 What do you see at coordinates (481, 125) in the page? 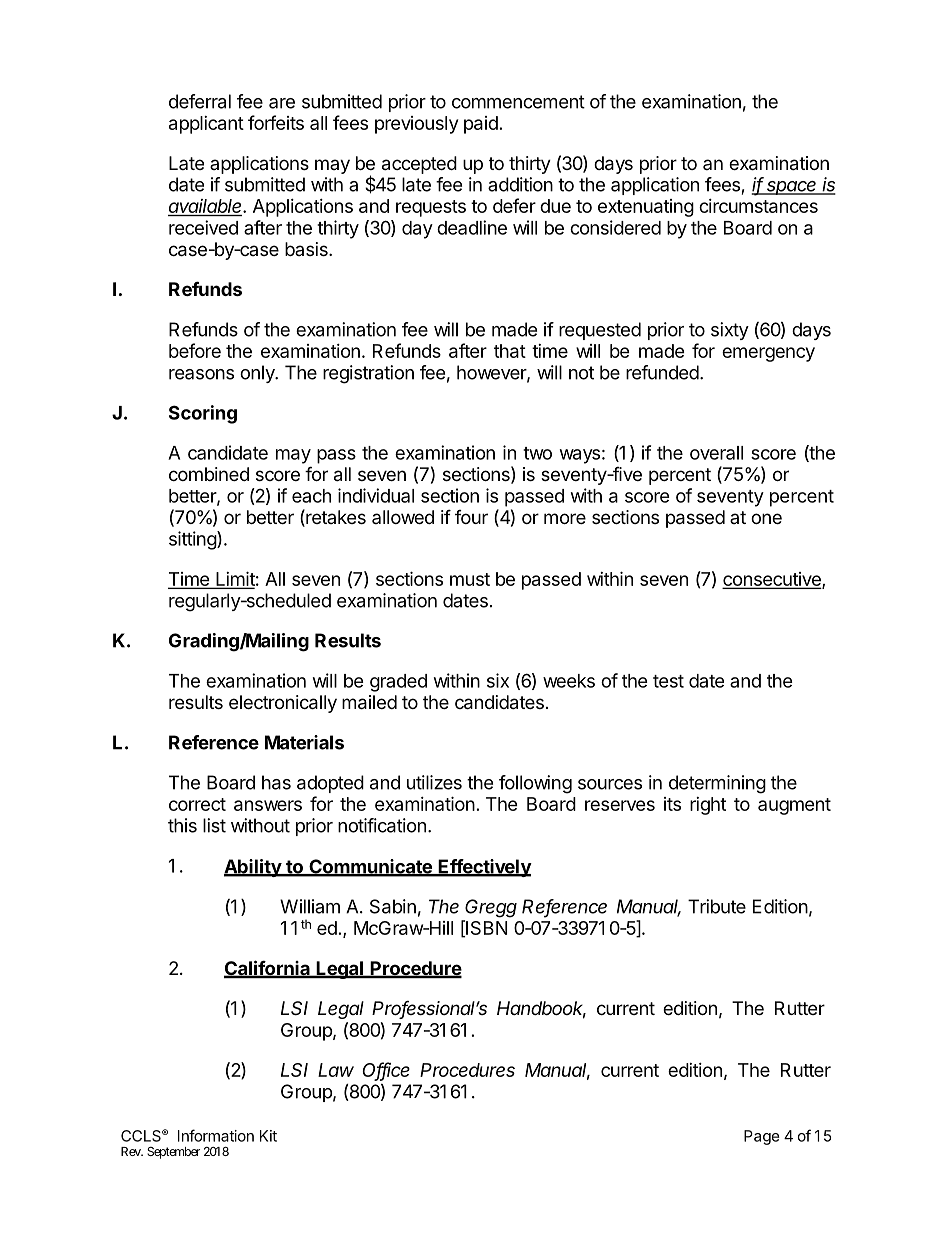
I see `paid` at bounding box center [481, 125].
